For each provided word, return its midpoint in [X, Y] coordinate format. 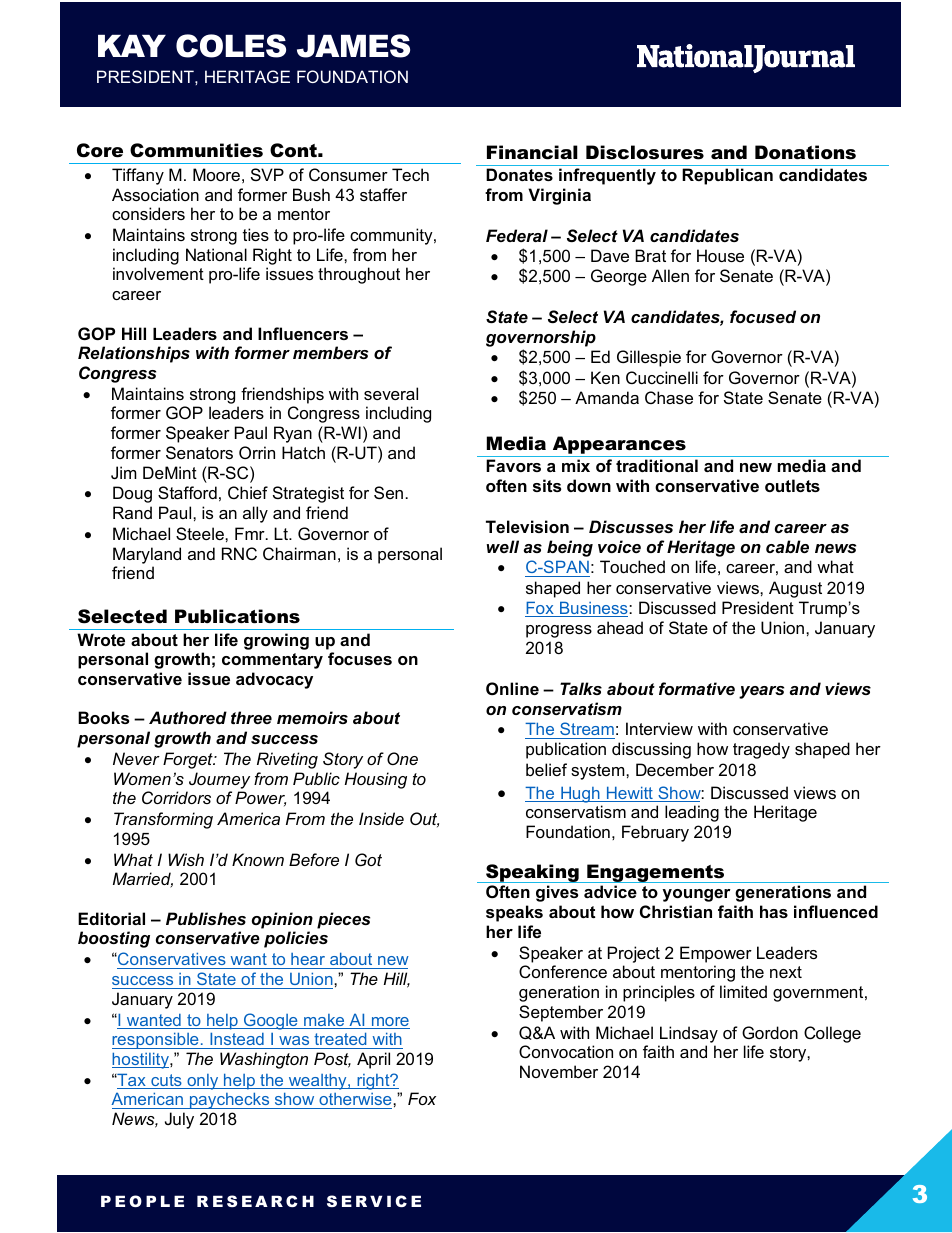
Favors [513, 465]
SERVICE [374, 1201]
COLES [231, 46]
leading [692, 813]
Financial [532, 152]
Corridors [176, 797]
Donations [805, 152]
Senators [199, 452]
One [402, 758]
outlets [792, 485]
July [179, 1120]
